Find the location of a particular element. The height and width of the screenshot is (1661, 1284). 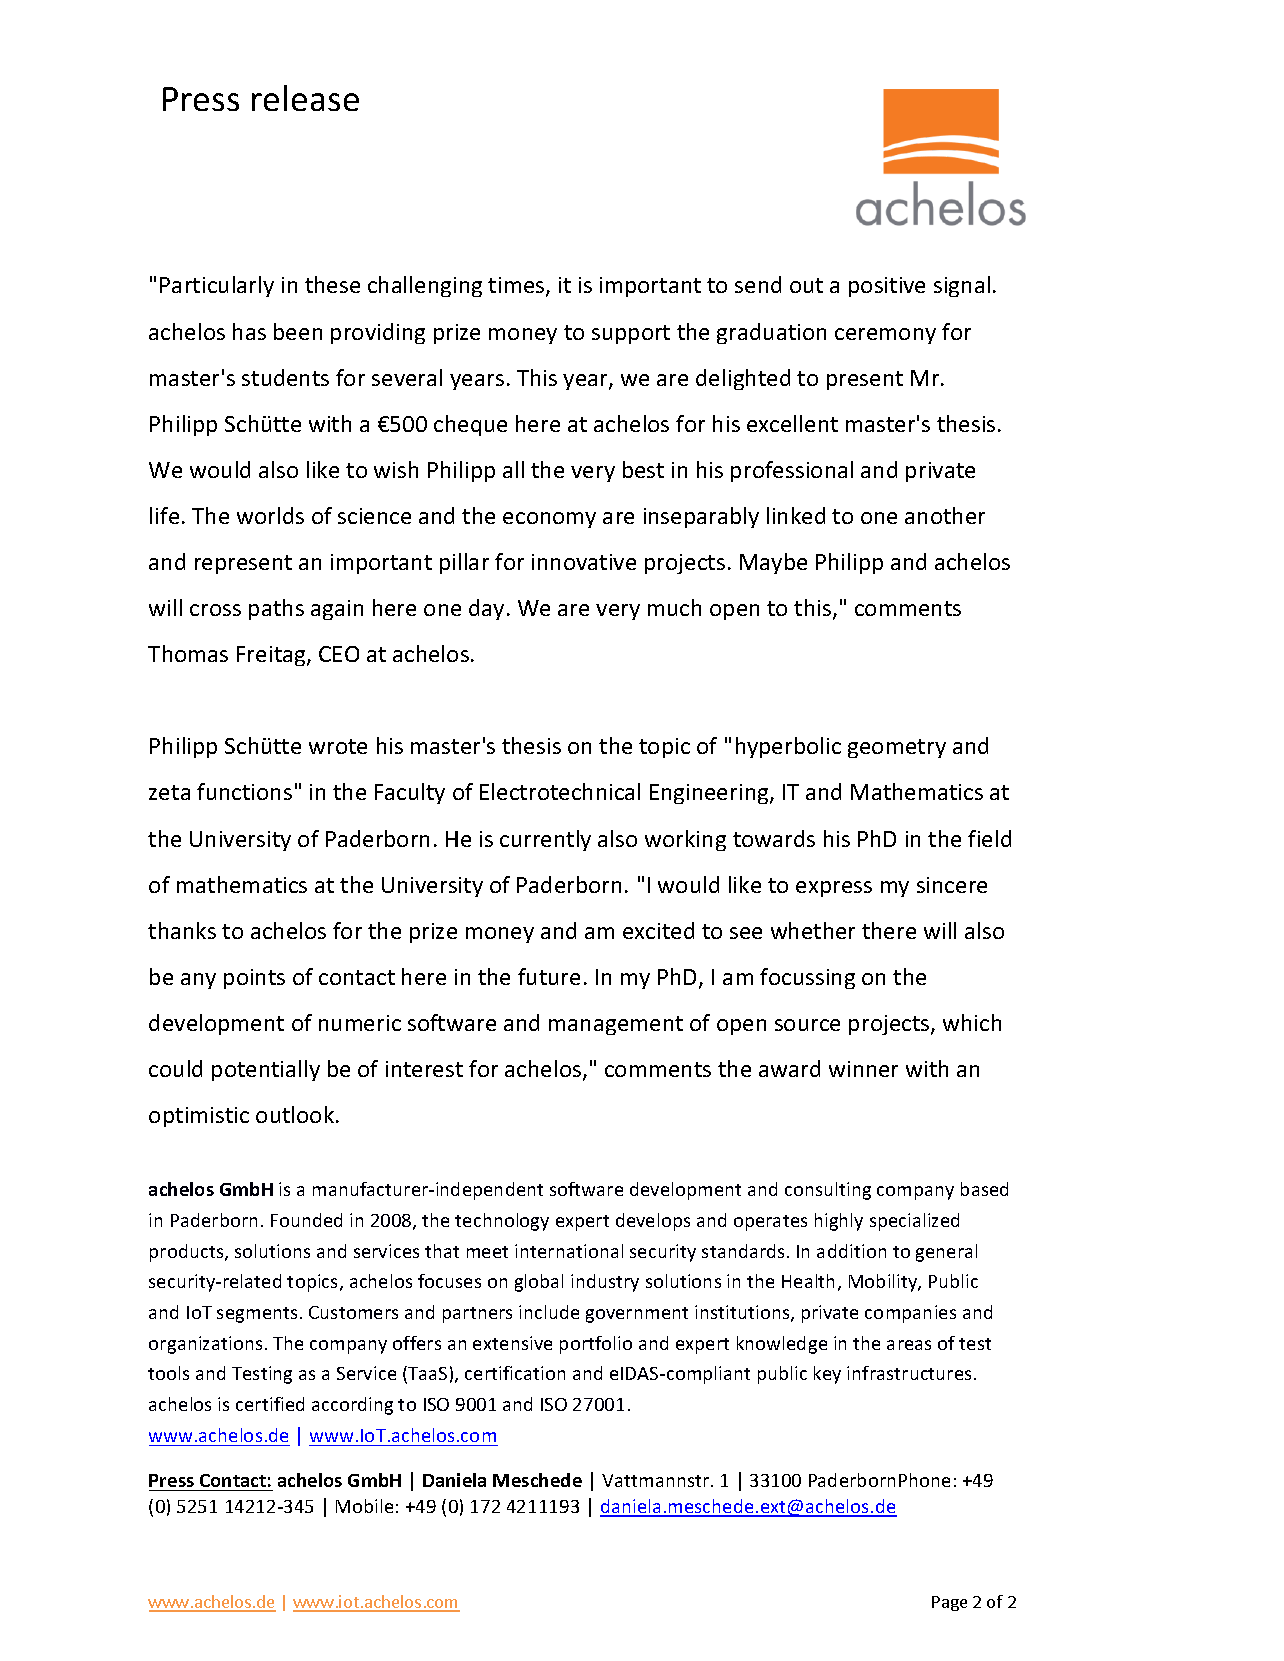

currently is located at coordinates (545, 840).
